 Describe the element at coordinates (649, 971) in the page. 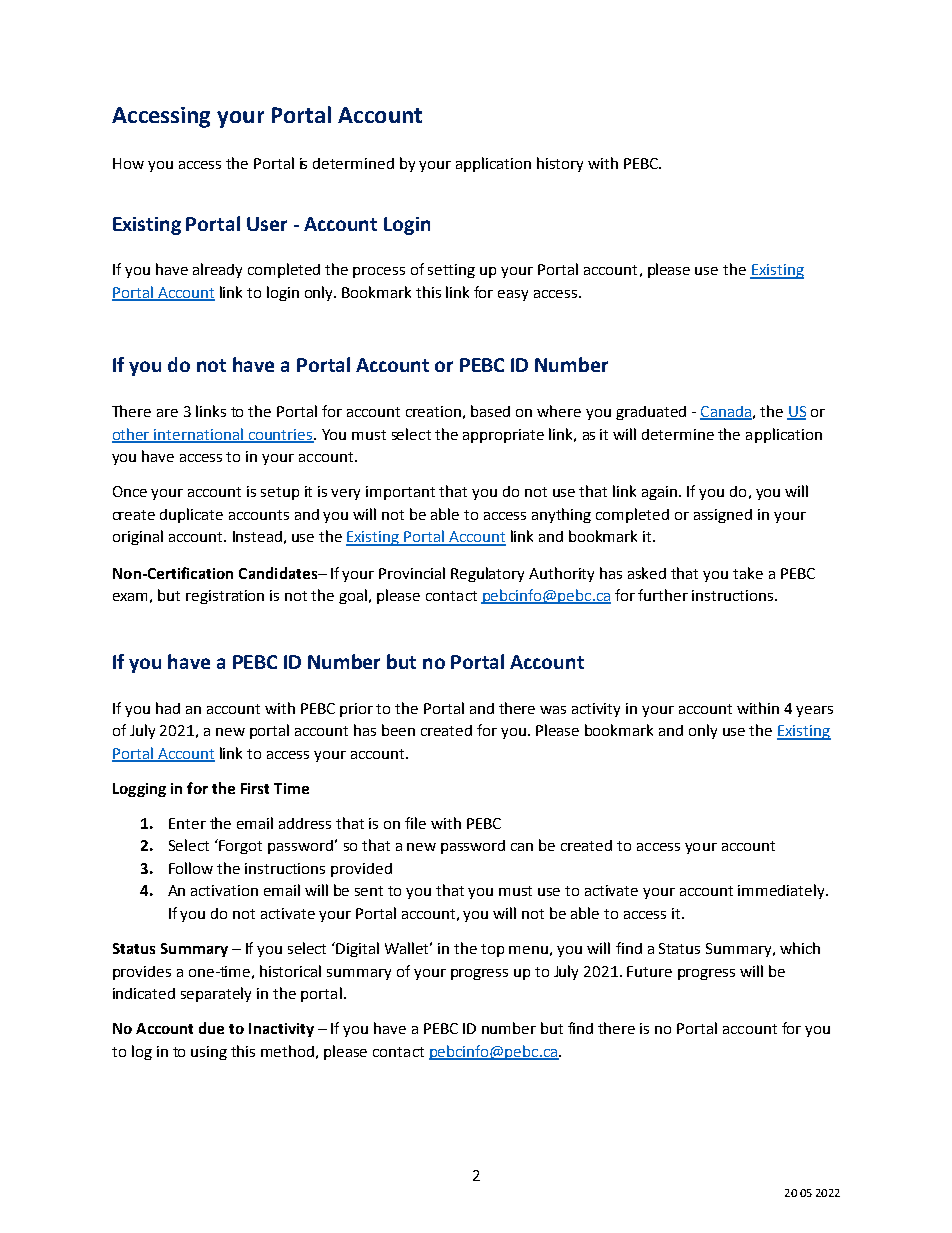

I see `Future` at that location.
